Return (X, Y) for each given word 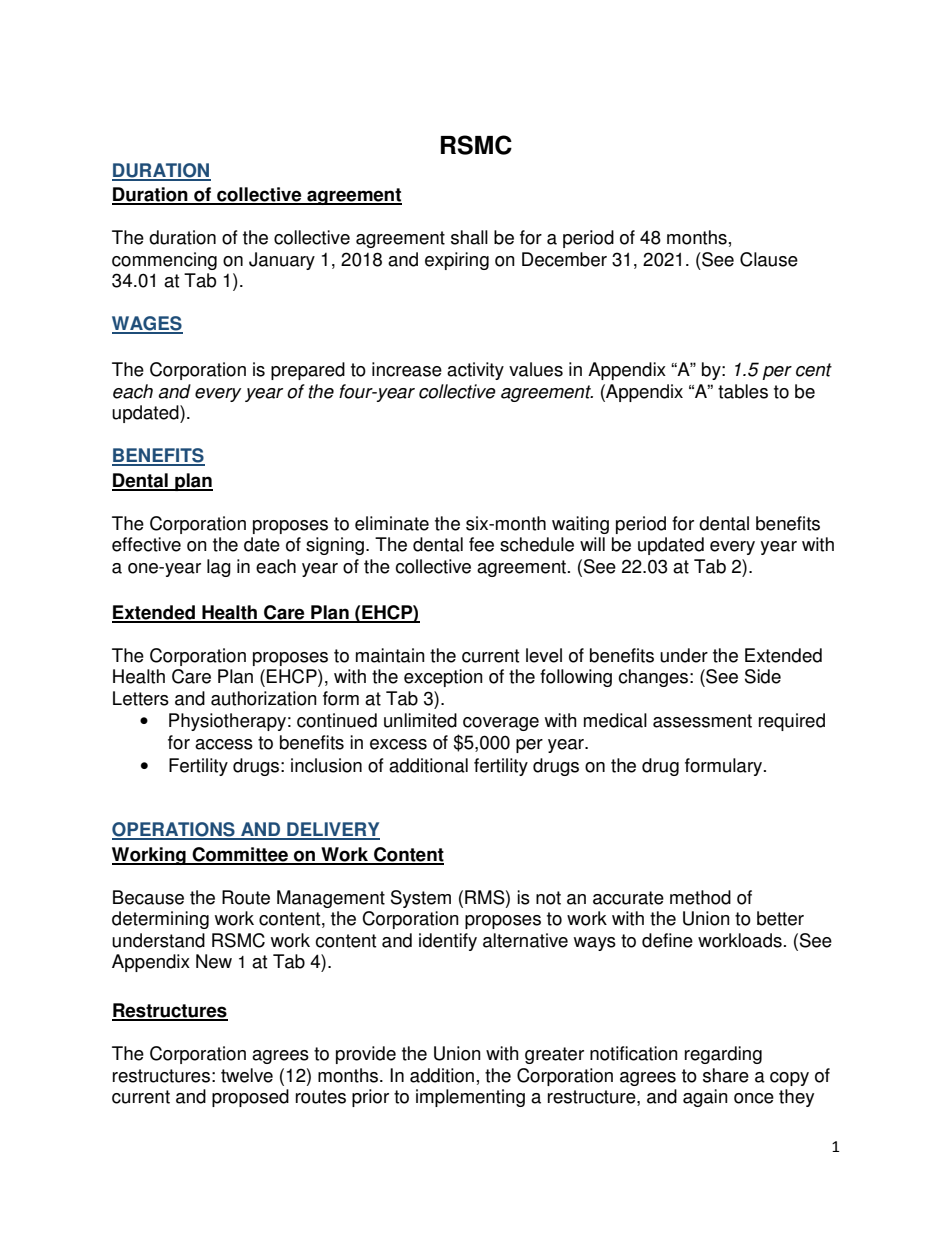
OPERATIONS (174, 830)
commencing (164, 261)
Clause (769, 259)
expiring (457, 261)
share (726, 1075)
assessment (702, 721)
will (592, 544)
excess (398, 744)
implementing (470, 1098)
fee (481, 544)
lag (219, 568)
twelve (247, 1075)
